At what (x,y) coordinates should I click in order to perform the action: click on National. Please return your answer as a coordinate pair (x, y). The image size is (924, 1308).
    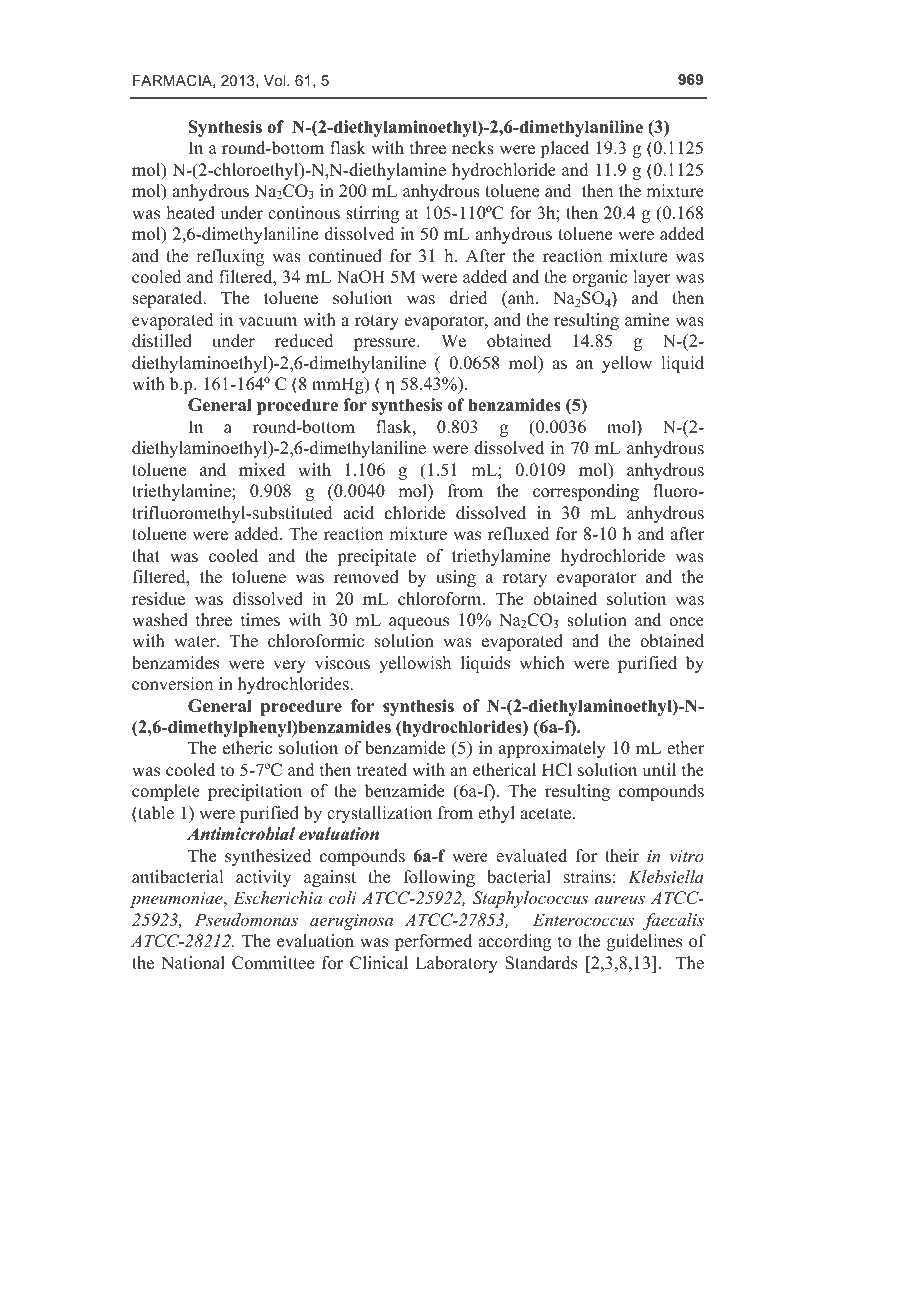
    Looking at the image, I should click on (193, 963).
